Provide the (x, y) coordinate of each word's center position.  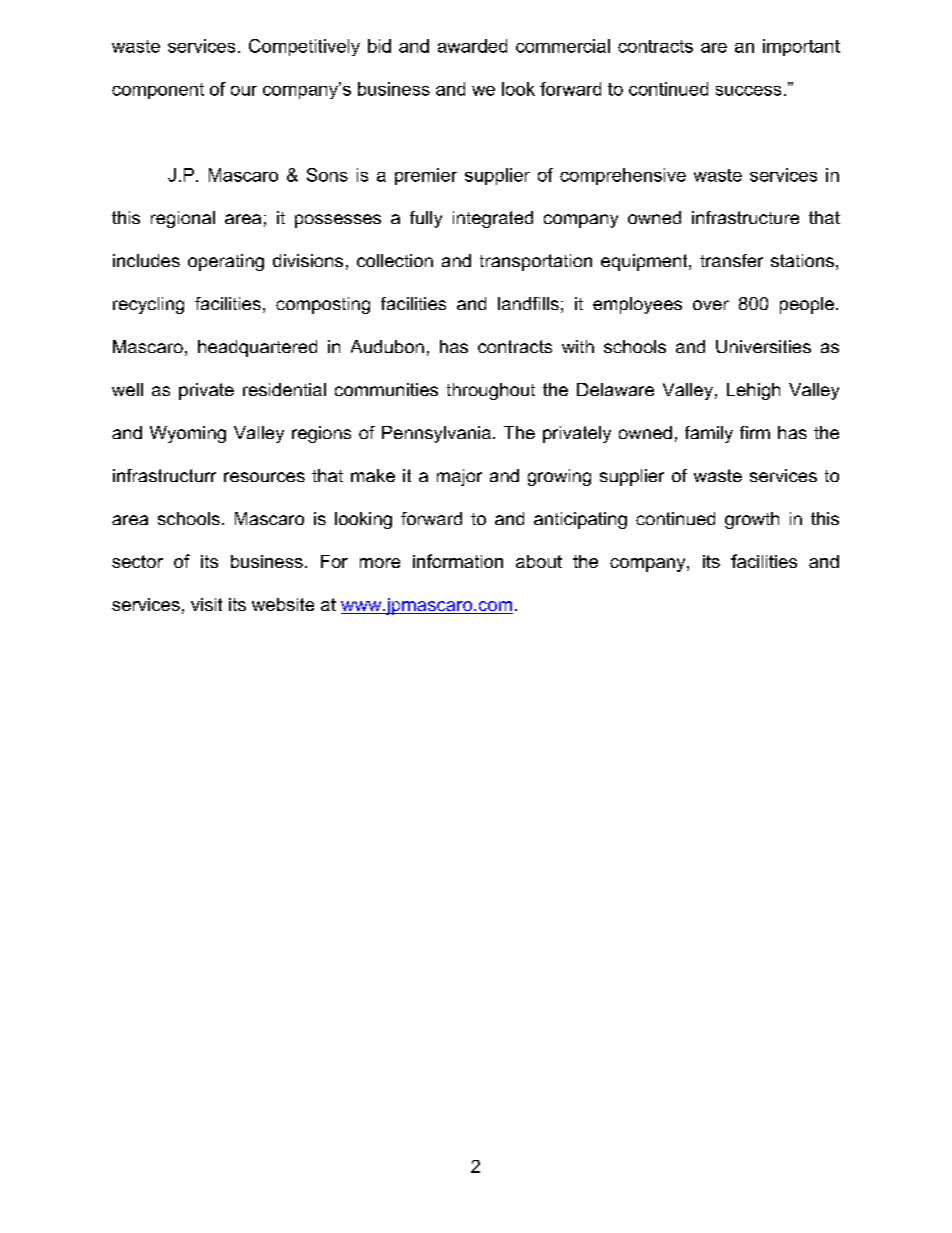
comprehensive (623, 176)
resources (264, 477)
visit (206, 604)
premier (426, 176)
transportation (536, 262)
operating (226, 262)
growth (752, 520)
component (158, 91)
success (748, 91)
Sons (327, 175)
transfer (731, 260)
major (459, 477)
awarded (472, 46)
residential (284, 389)
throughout (491, 391)
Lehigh (753, 391)
